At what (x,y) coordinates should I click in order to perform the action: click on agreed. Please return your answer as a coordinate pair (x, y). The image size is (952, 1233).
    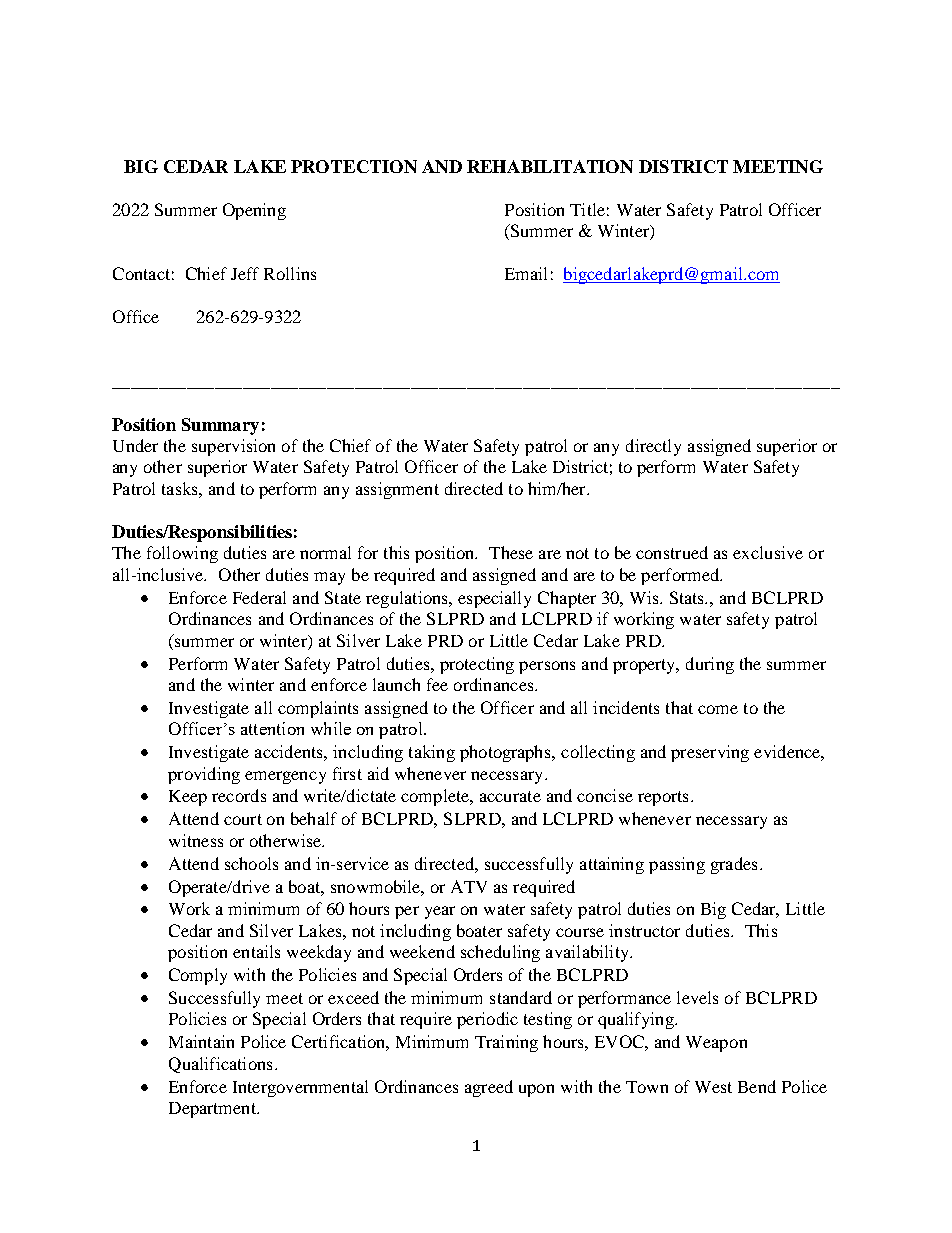
    Looking at the image, I should click on (489, 1088).
